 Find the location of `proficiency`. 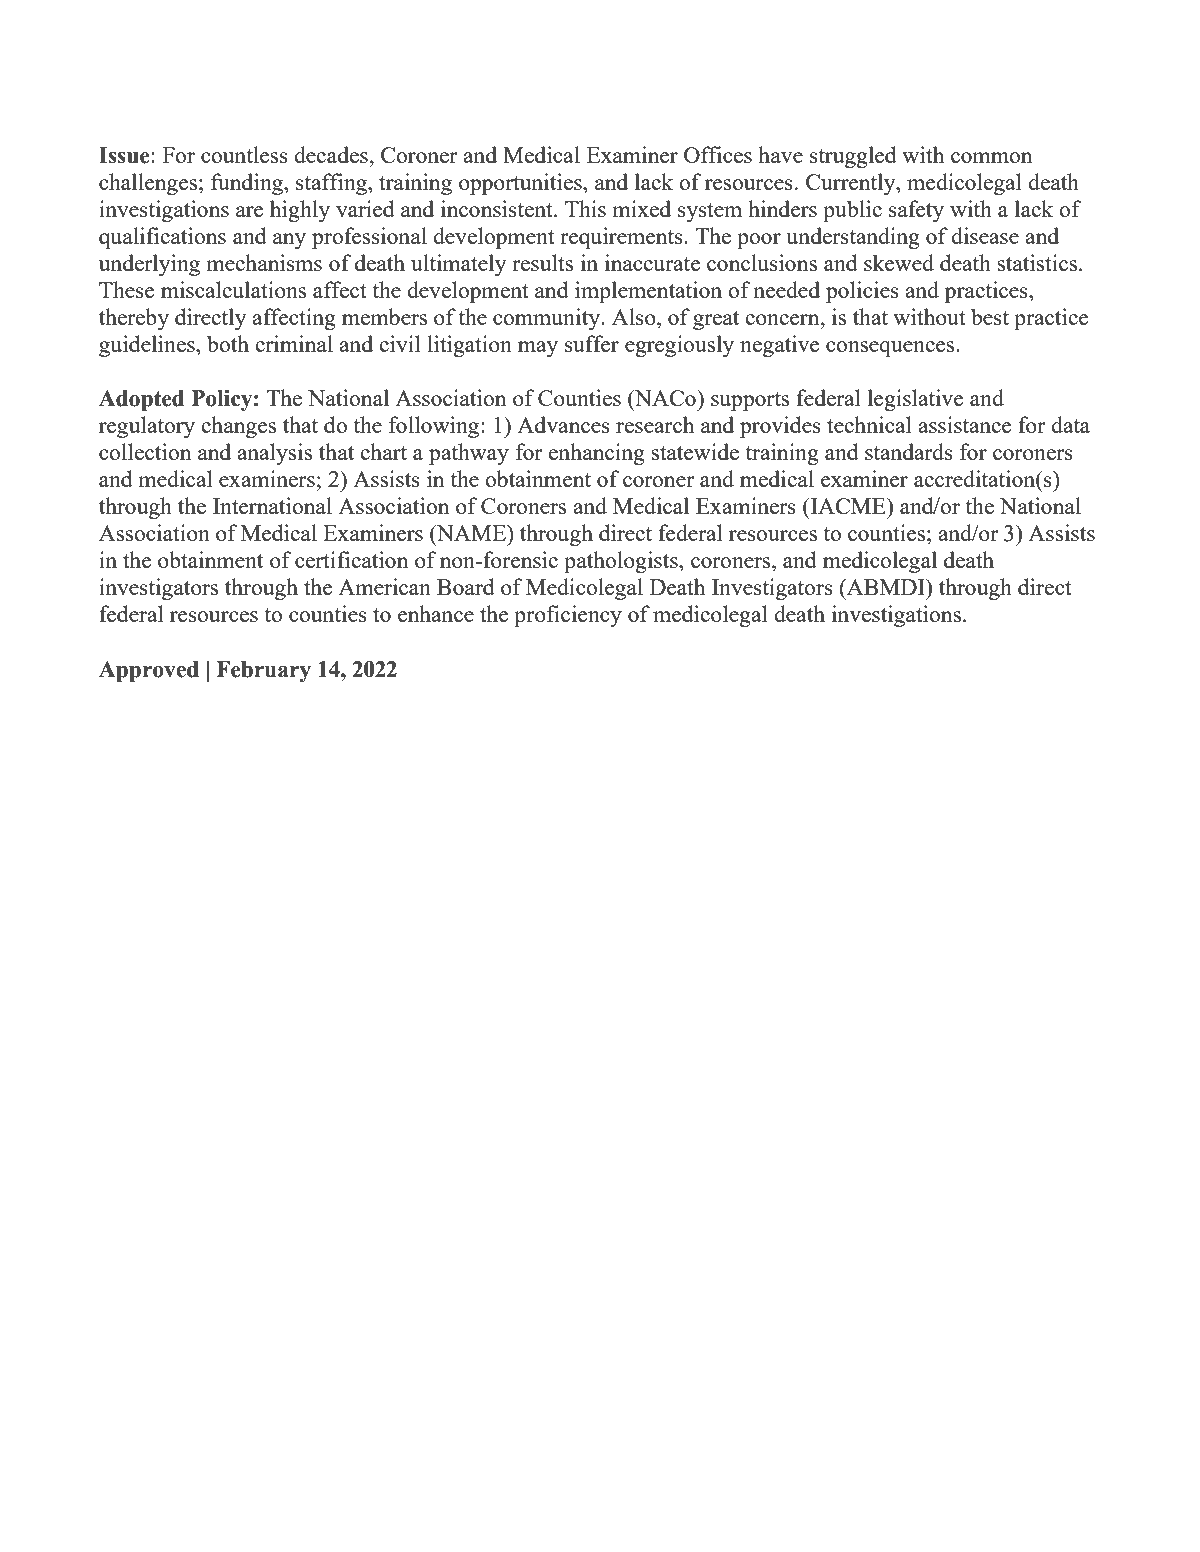

proficiency is located at coordinates (568, 616).
